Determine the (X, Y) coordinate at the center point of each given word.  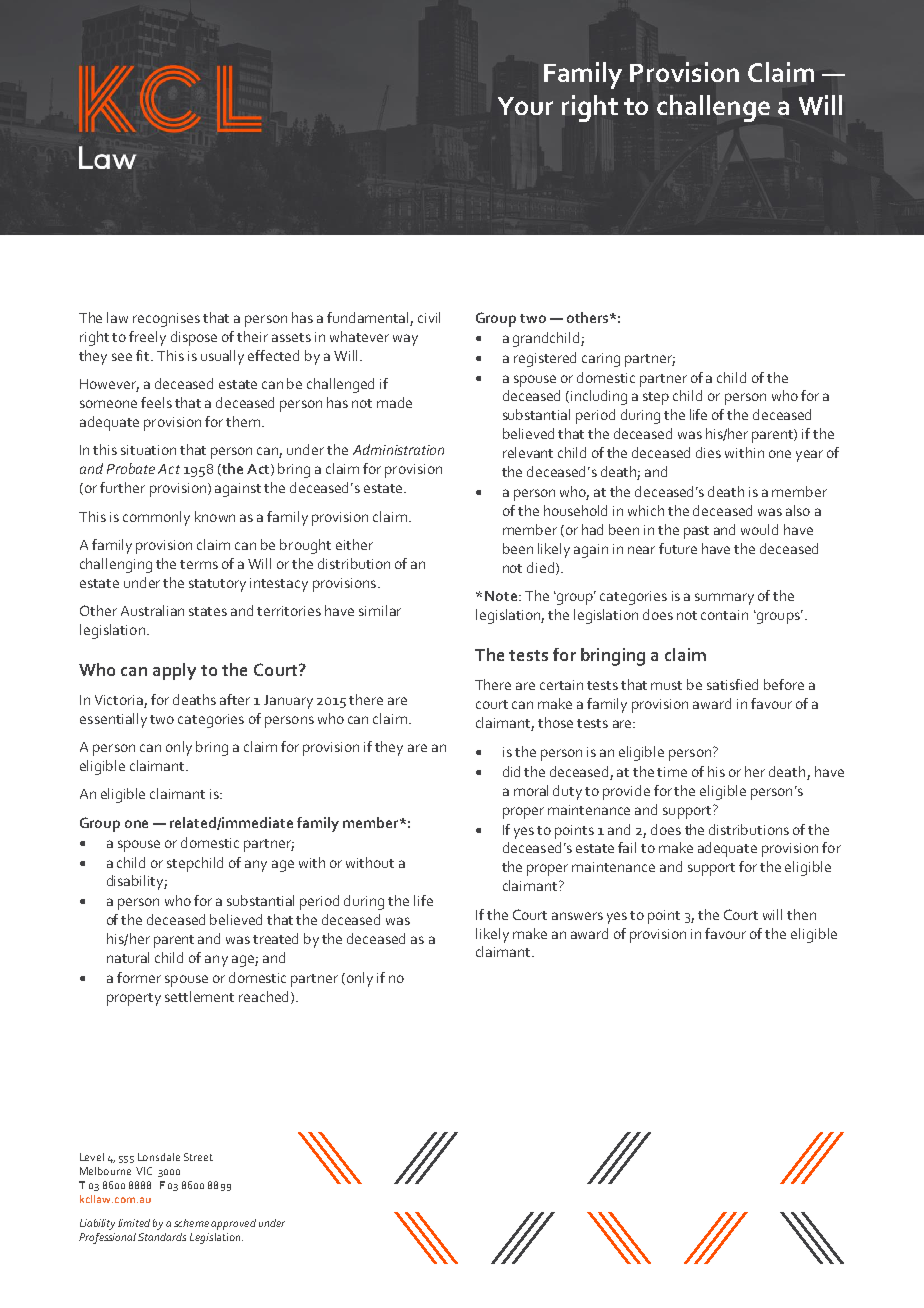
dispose (194, 338)
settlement (199, 996)
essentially (113, 720)
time (672, 772)
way (405, 340)
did (511, 771)
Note (502, 596)
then (801, 914)
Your (525, 106)
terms (199, 564)
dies (708, 452)
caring (601, 360)
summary (724, 599)
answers (577, 916)
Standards (162, 1237)
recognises (166, 320)
